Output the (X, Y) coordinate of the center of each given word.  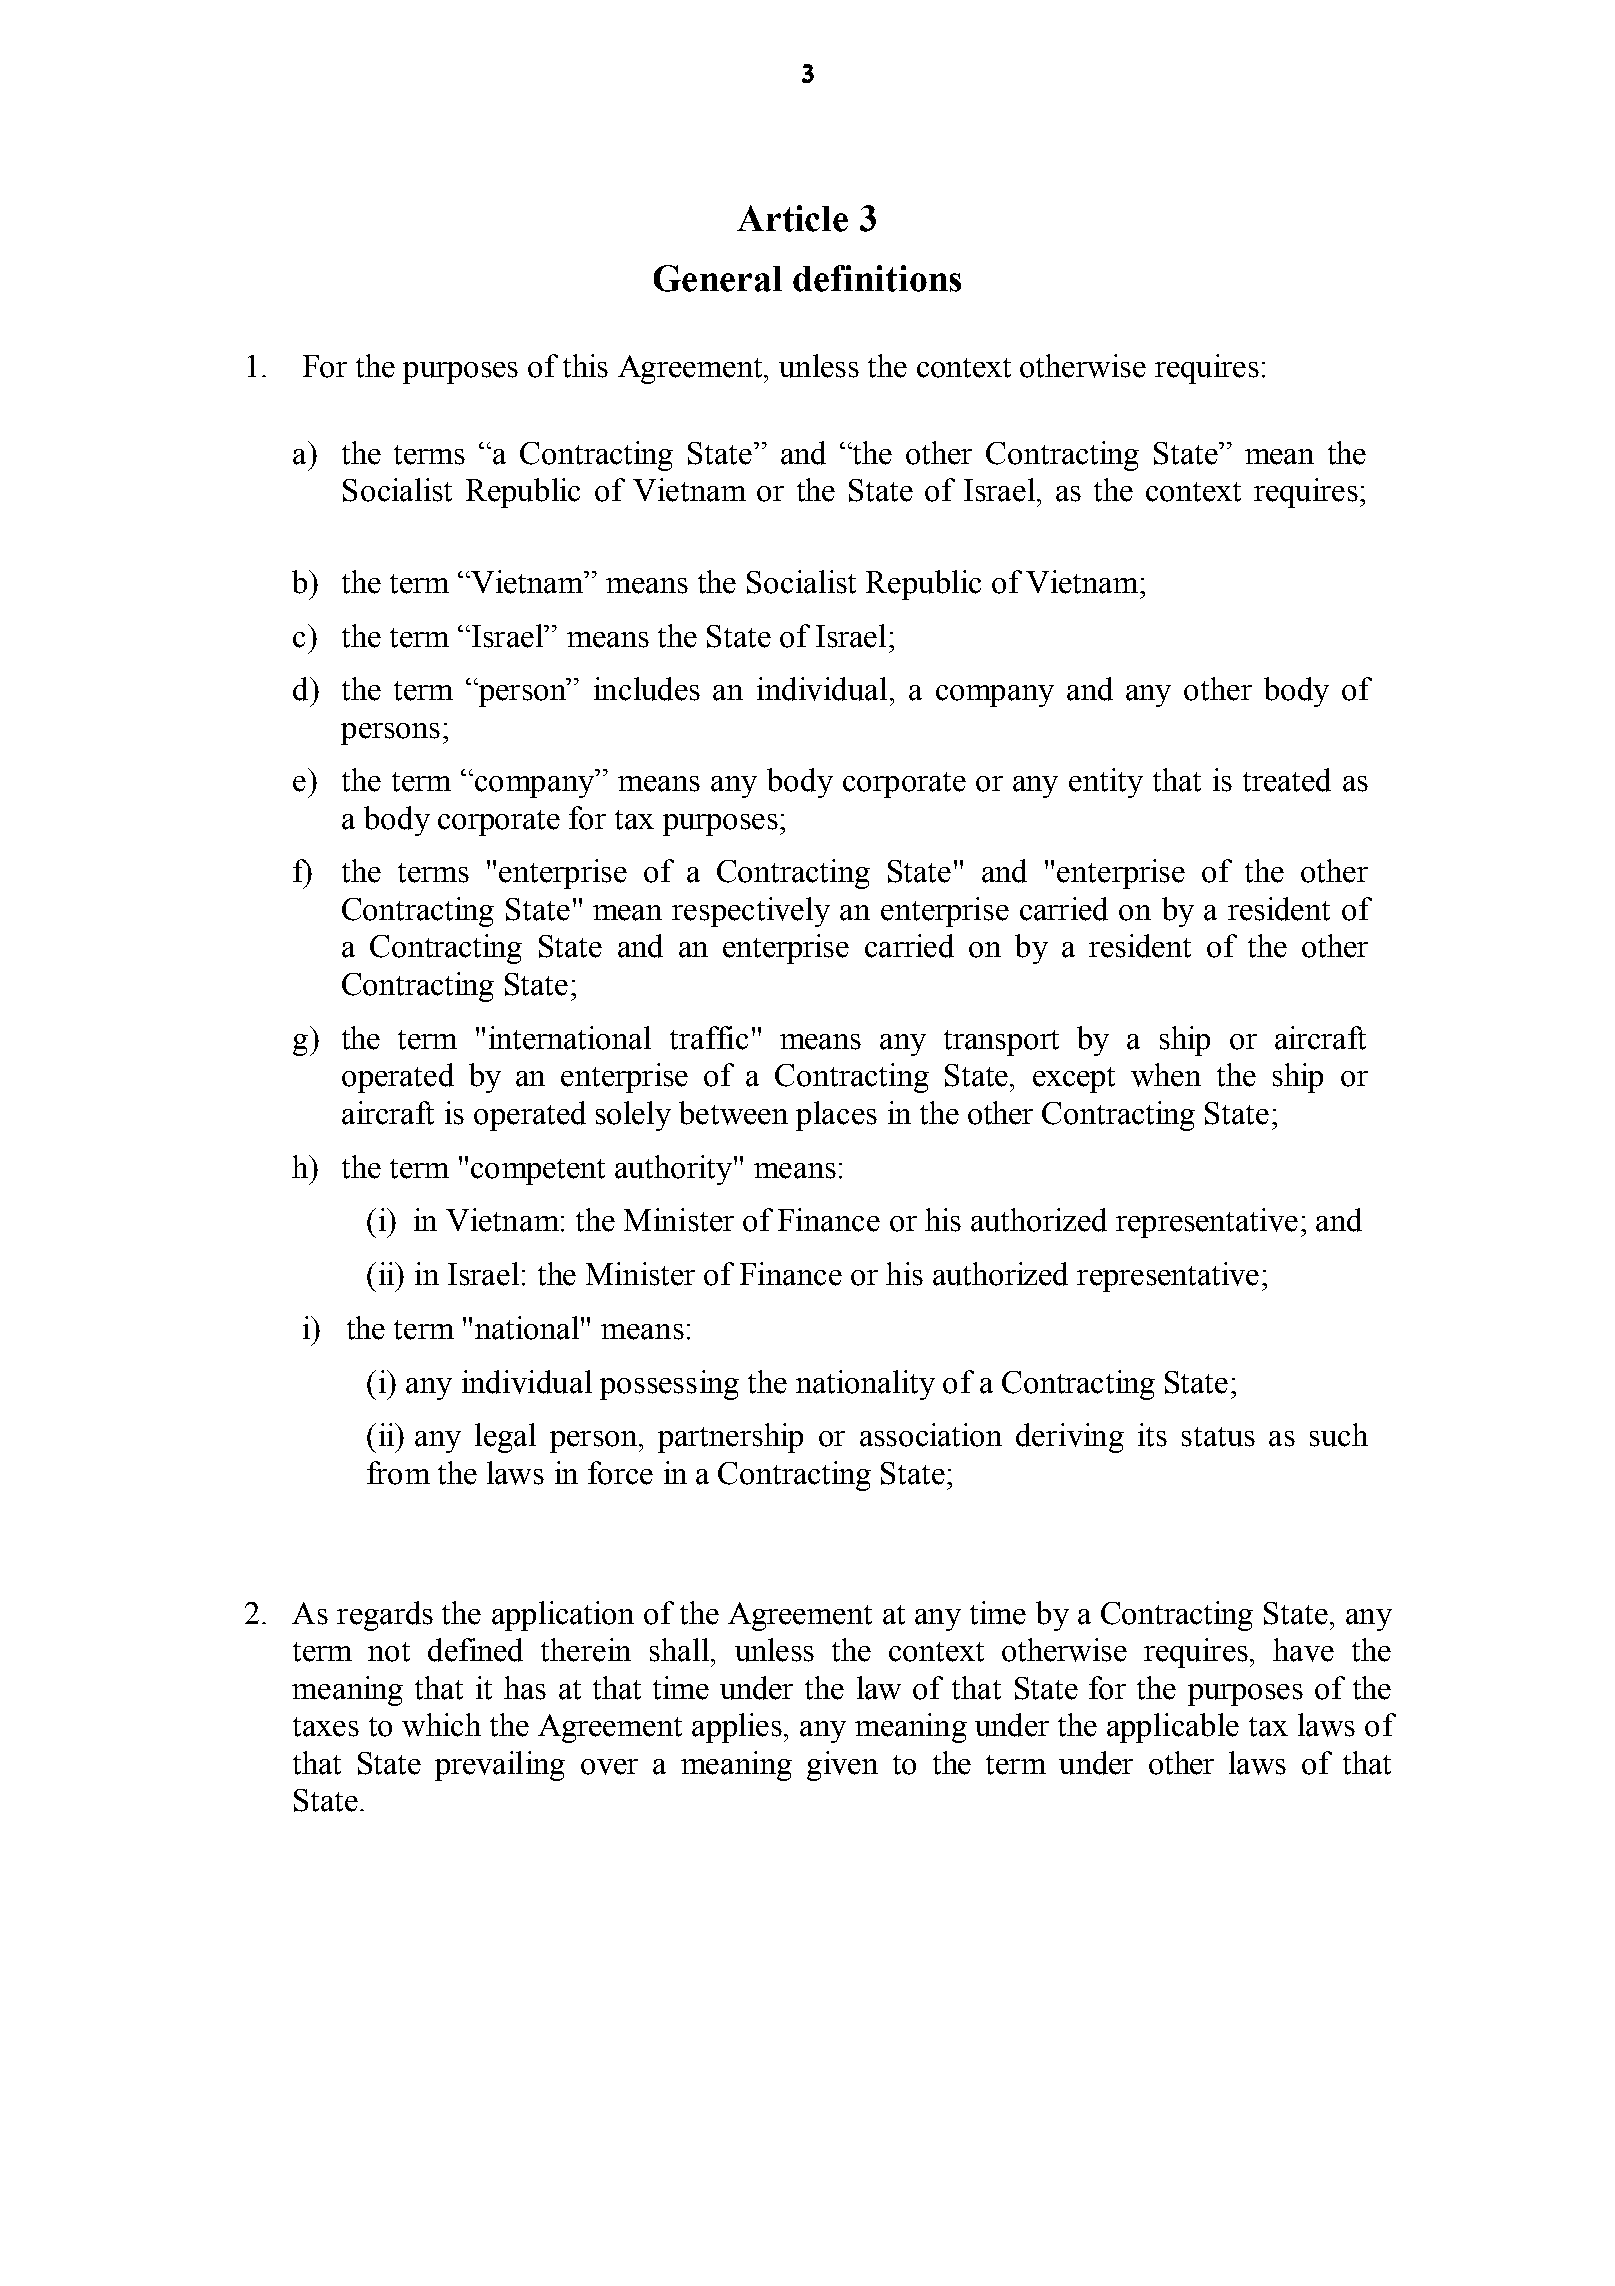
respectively (751, 912)
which (441, 1725)
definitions (877, 278)
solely (633, 1116)
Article (792, 218)
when (1166, 1075)
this (585, 366)
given (842, 1766)
